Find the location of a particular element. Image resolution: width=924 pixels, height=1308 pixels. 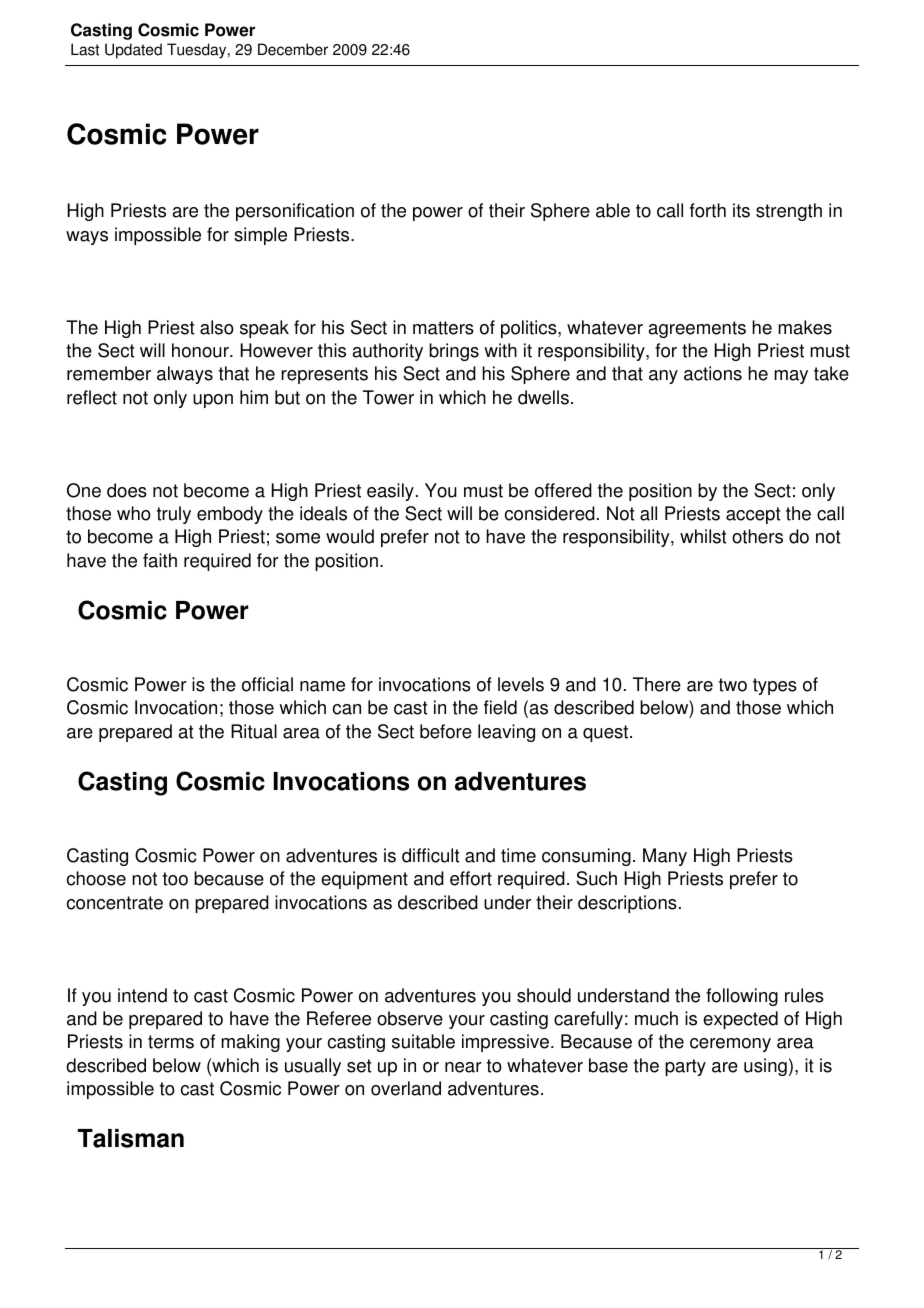

agreements is located at coordinates (697, 329).
